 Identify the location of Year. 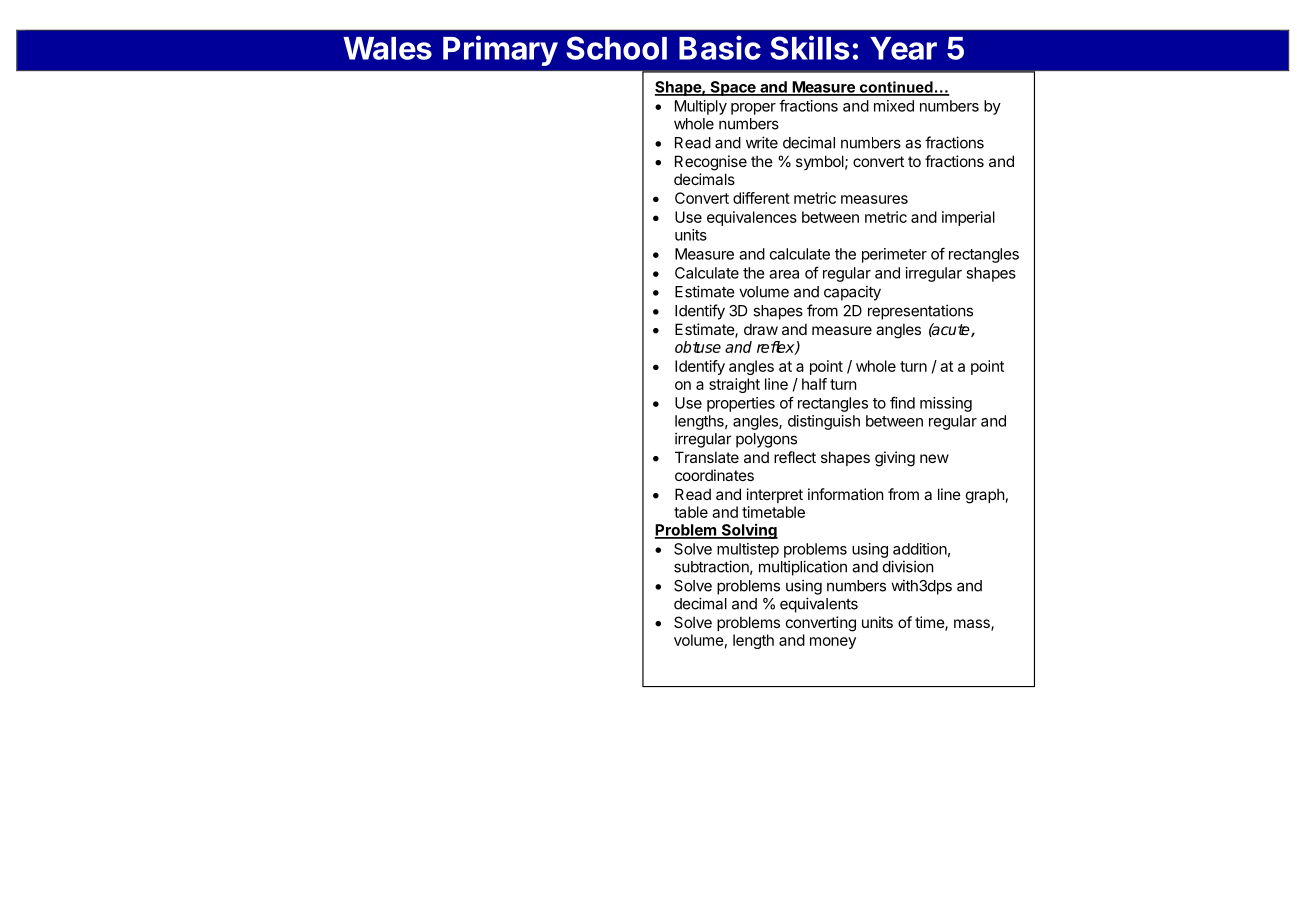
(903, 48).
